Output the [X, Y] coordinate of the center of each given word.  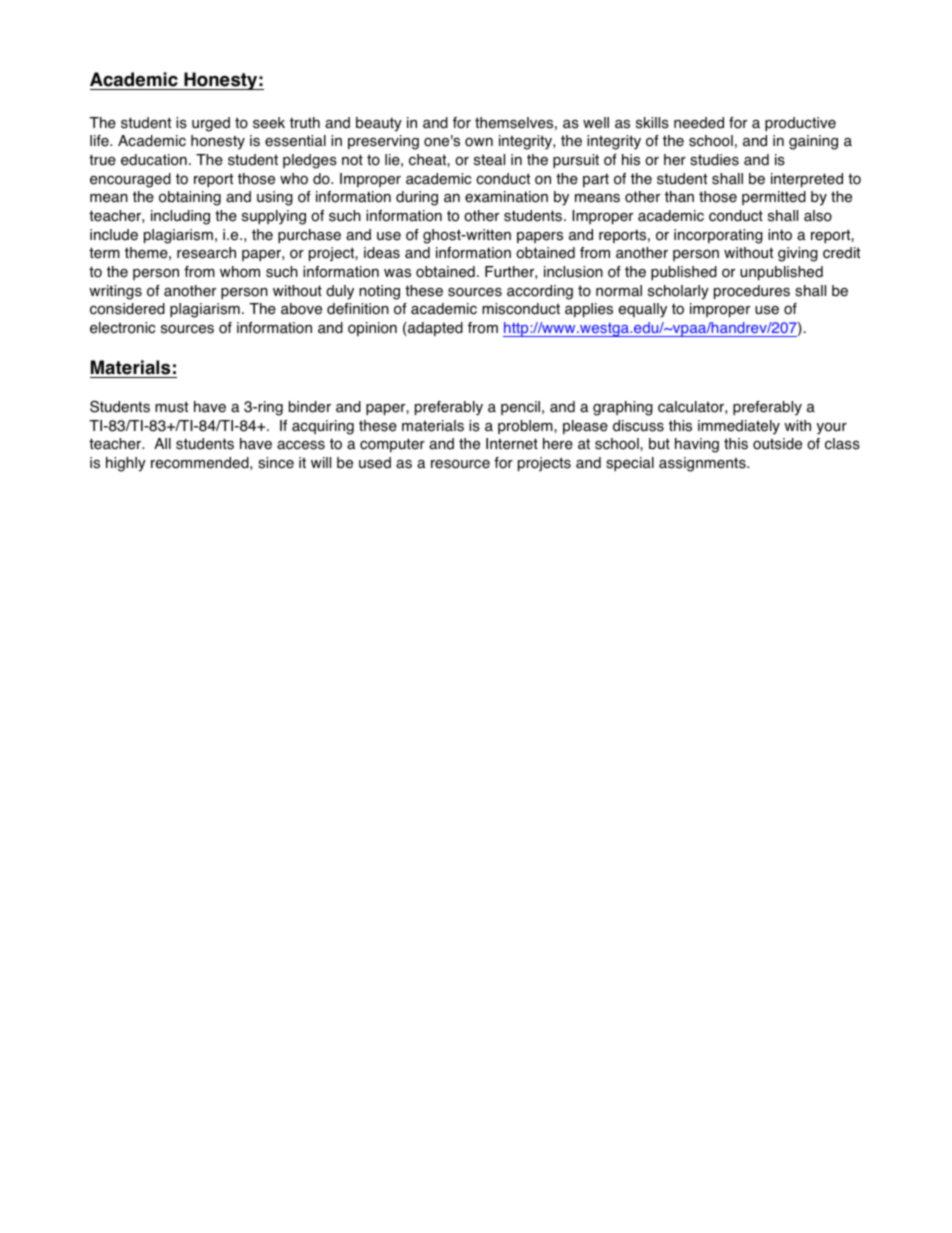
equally [643, 310]
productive [800, 124]
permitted [774, 198]
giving [798, 254]
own [479, 142]
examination [506, 197]
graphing [623, 408]
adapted [434, 329]
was [397, 273]
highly [126, 464]
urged [211, 124]
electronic [122, 328]
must [171, 407]
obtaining [190, 198]
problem [526, 427]
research [206, 253]
